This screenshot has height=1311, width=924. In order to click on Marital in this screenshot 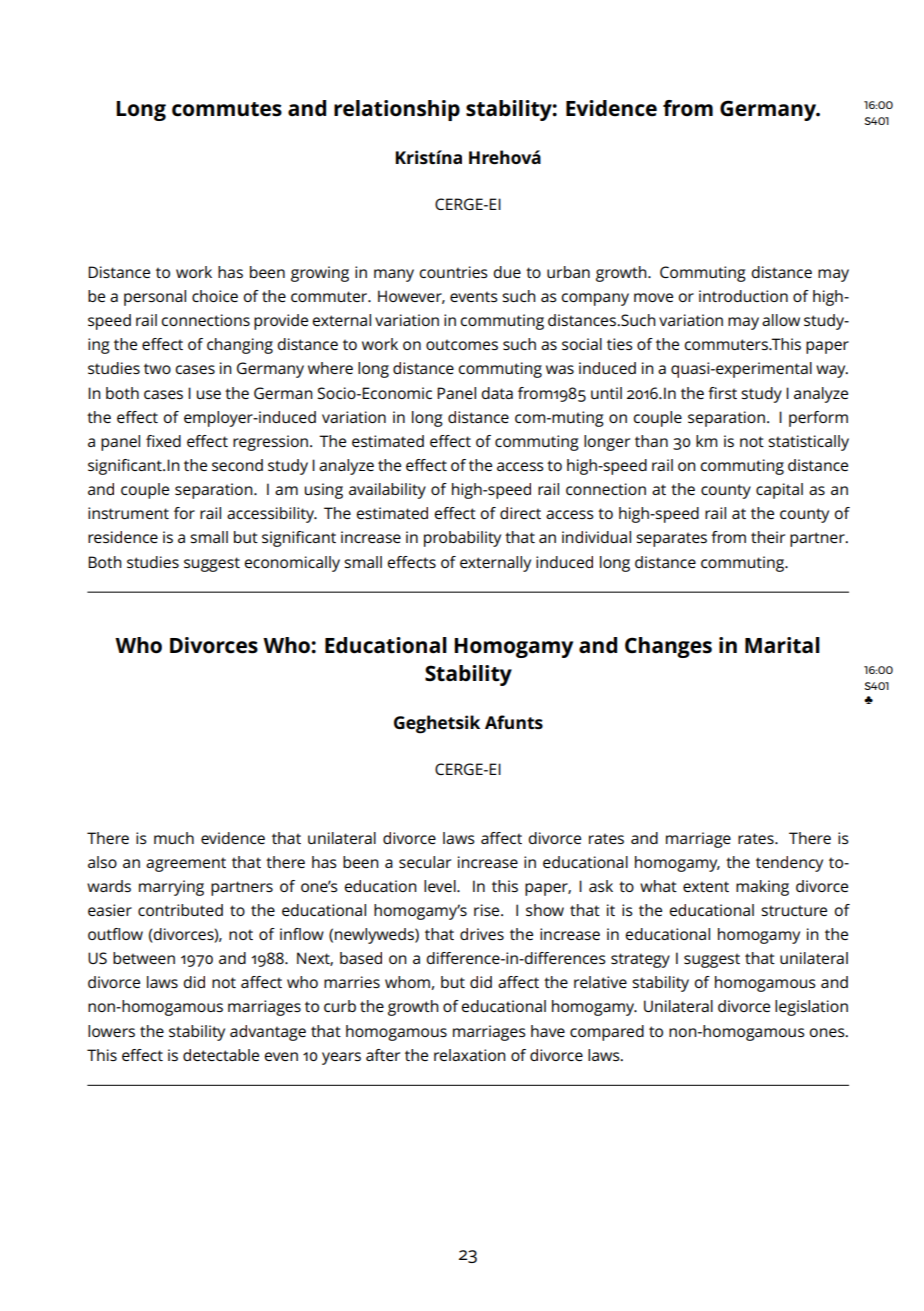, I will do `click(782, 645)`.
